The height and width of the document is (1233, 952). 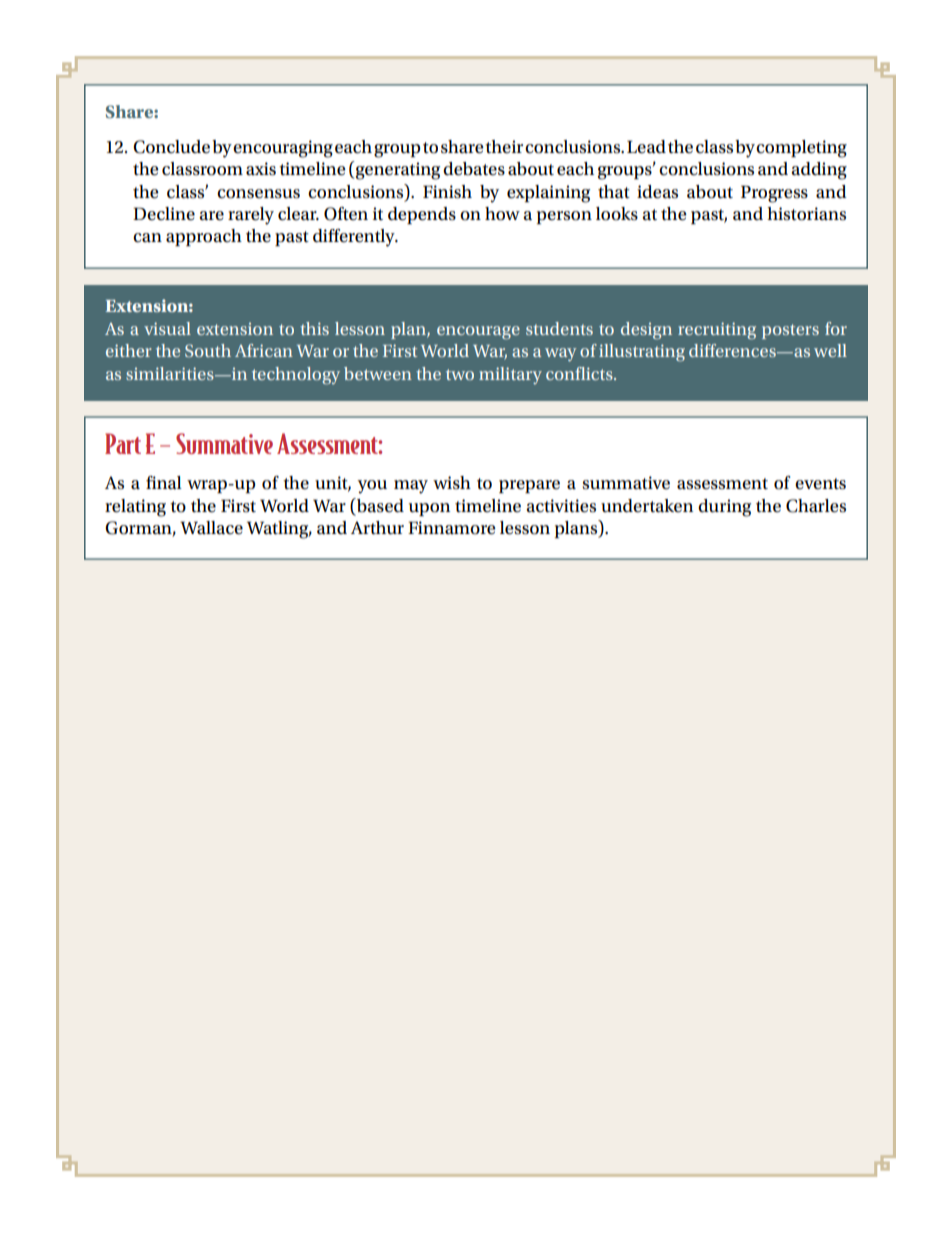 I want to click on Conclude, so click(x=171, y=147).
